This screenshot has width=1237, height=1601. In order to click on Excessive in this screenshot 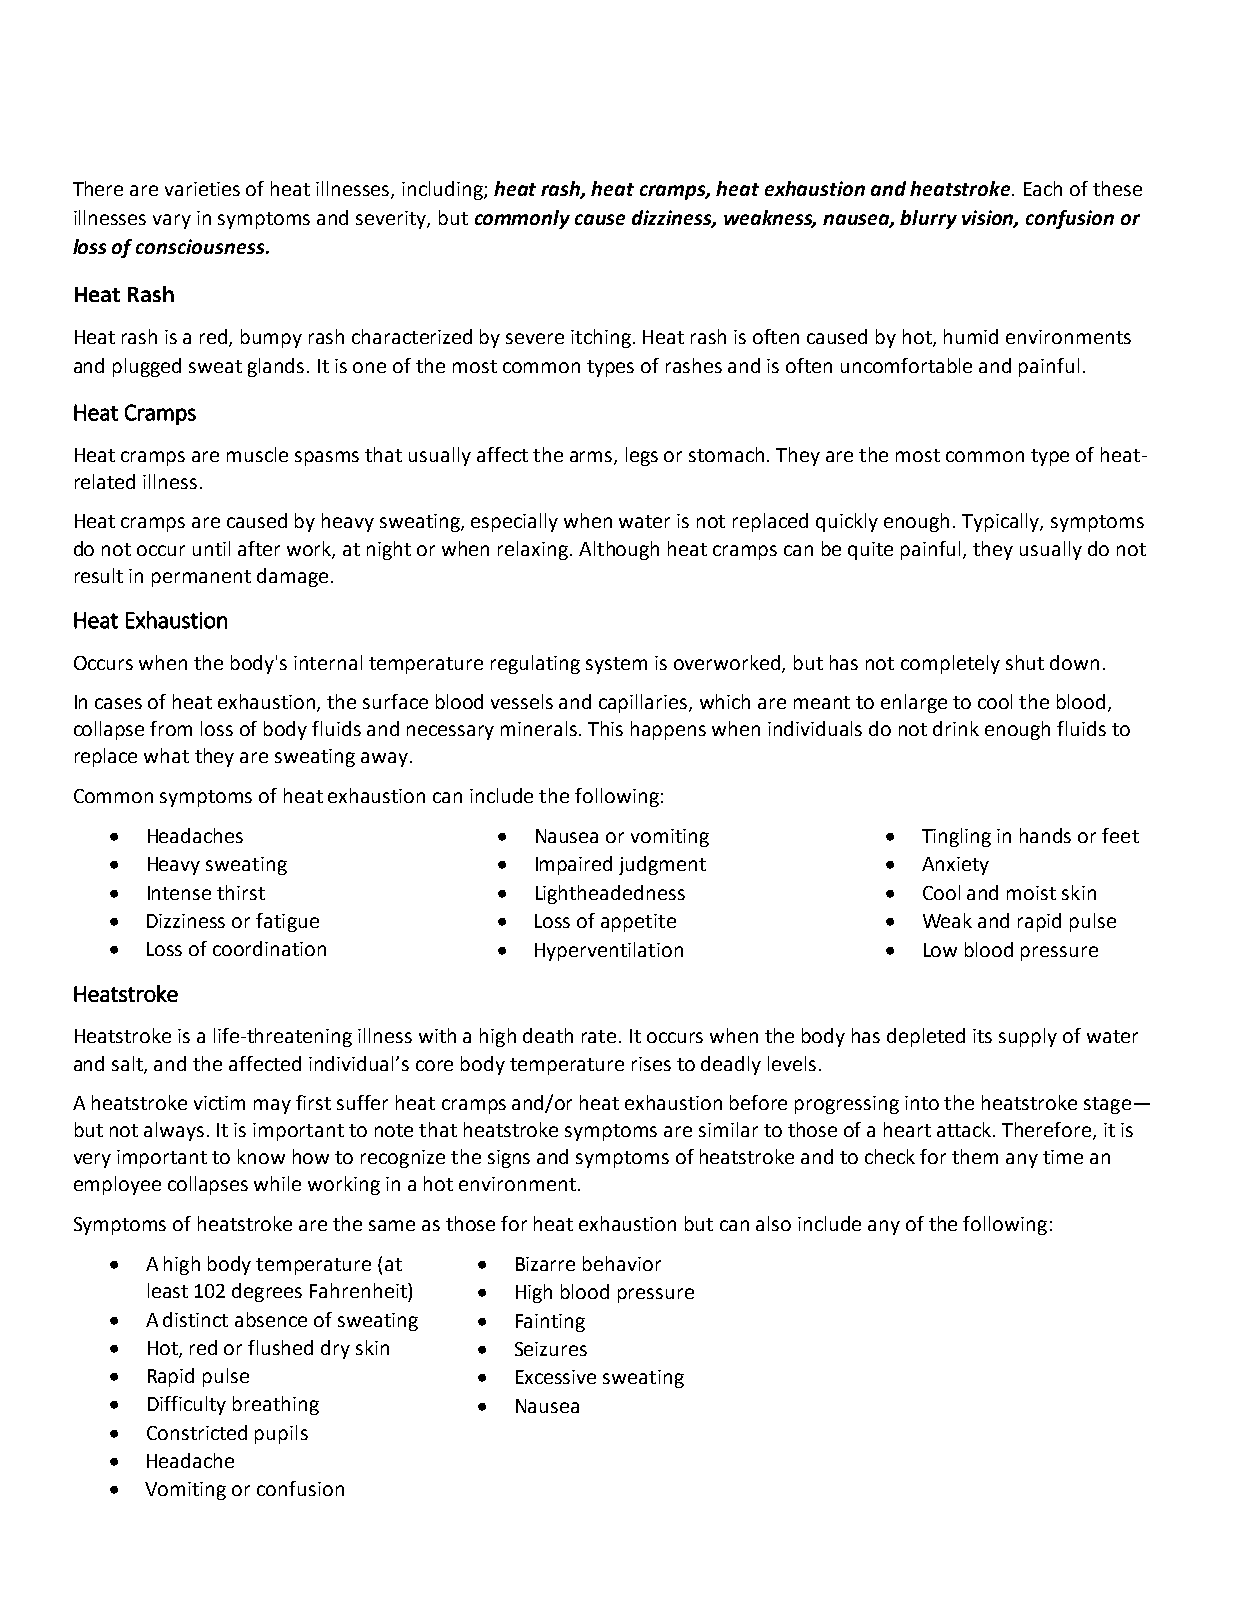, I will do `click(556, 1377)`.
